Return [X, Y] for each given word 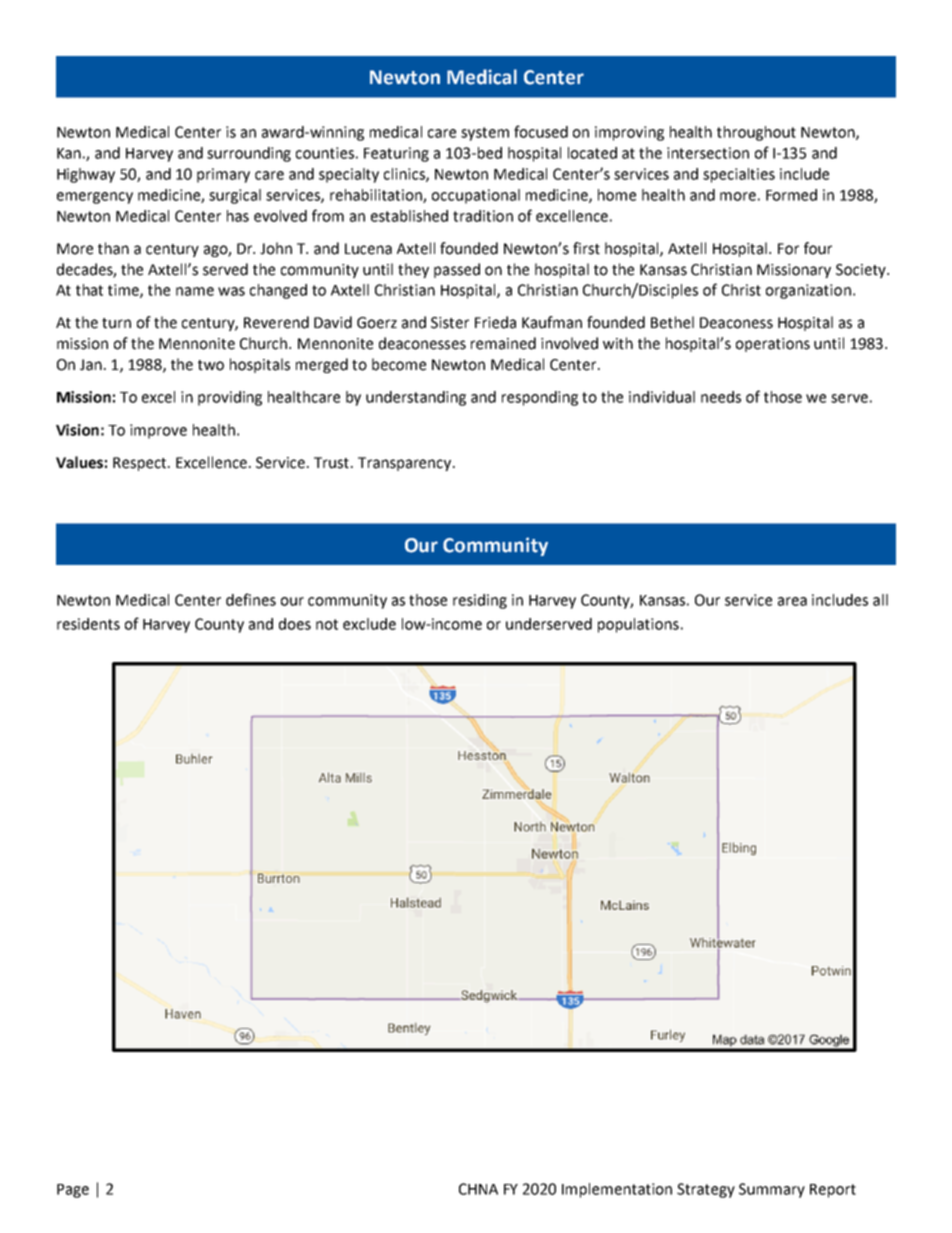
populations [638, 625]
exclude [369, 624]
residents [88, 624]
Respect [141, 464]
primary [223, 175]
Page [73, 1191]
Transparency [406, 464]
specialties [739, 175]
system [485, 134]
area [792, 601]
